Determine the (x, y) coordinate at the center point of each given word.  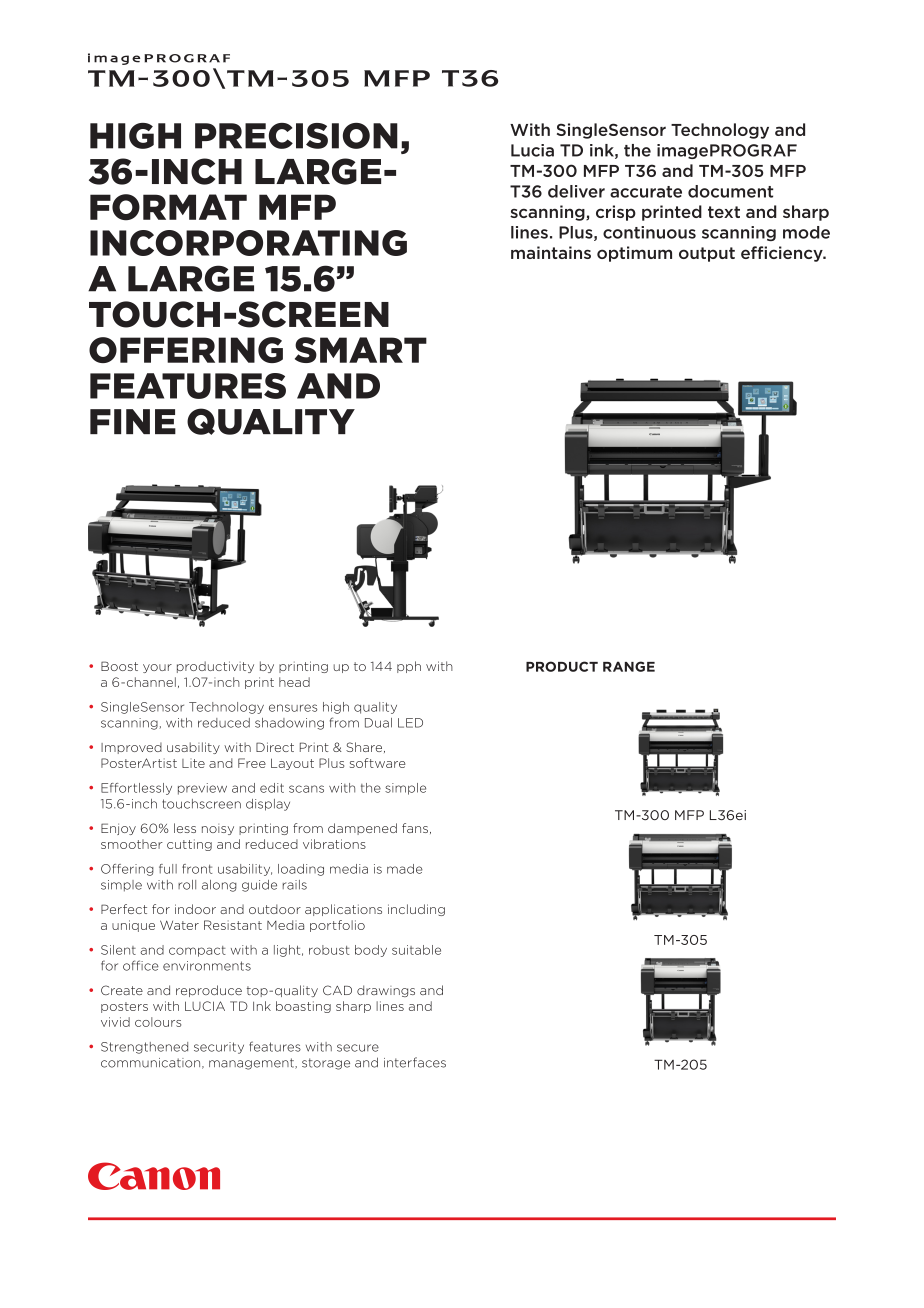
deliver (576, 191)
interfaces (415, 1062)
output (707, 254)
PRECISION (296, 136)
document (730, 191)
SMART (361, 350)
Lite (193, 763)
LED (410, 723)
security (219, 1048)
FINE (133, 421)
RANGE (629, 666)
